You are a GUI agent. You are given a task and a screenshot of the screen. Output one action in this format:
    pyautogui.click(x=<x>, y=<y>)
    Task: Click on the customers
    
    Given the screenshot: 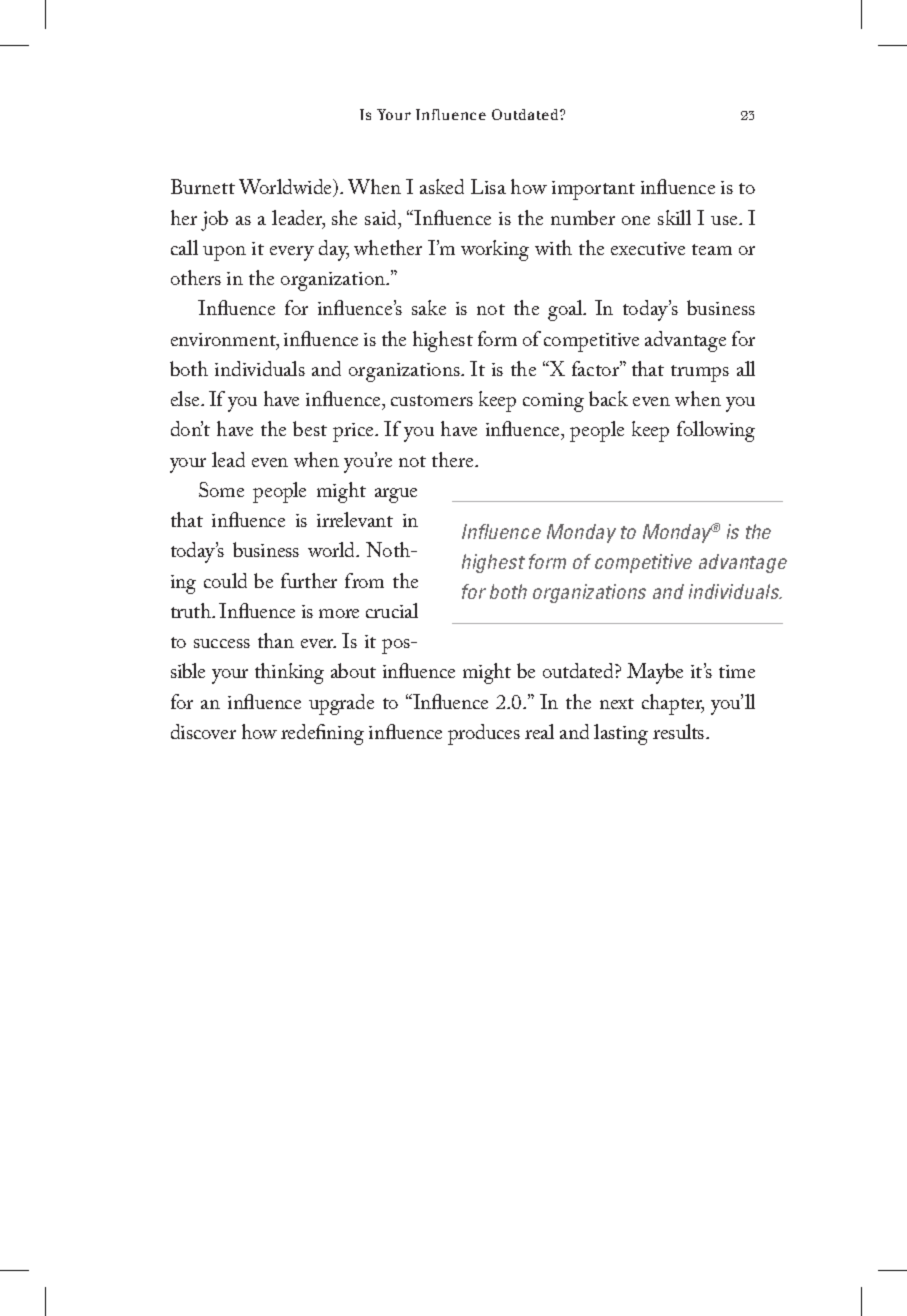 What is the action you would take?
    pyautogui.click(x=432, y=400)
